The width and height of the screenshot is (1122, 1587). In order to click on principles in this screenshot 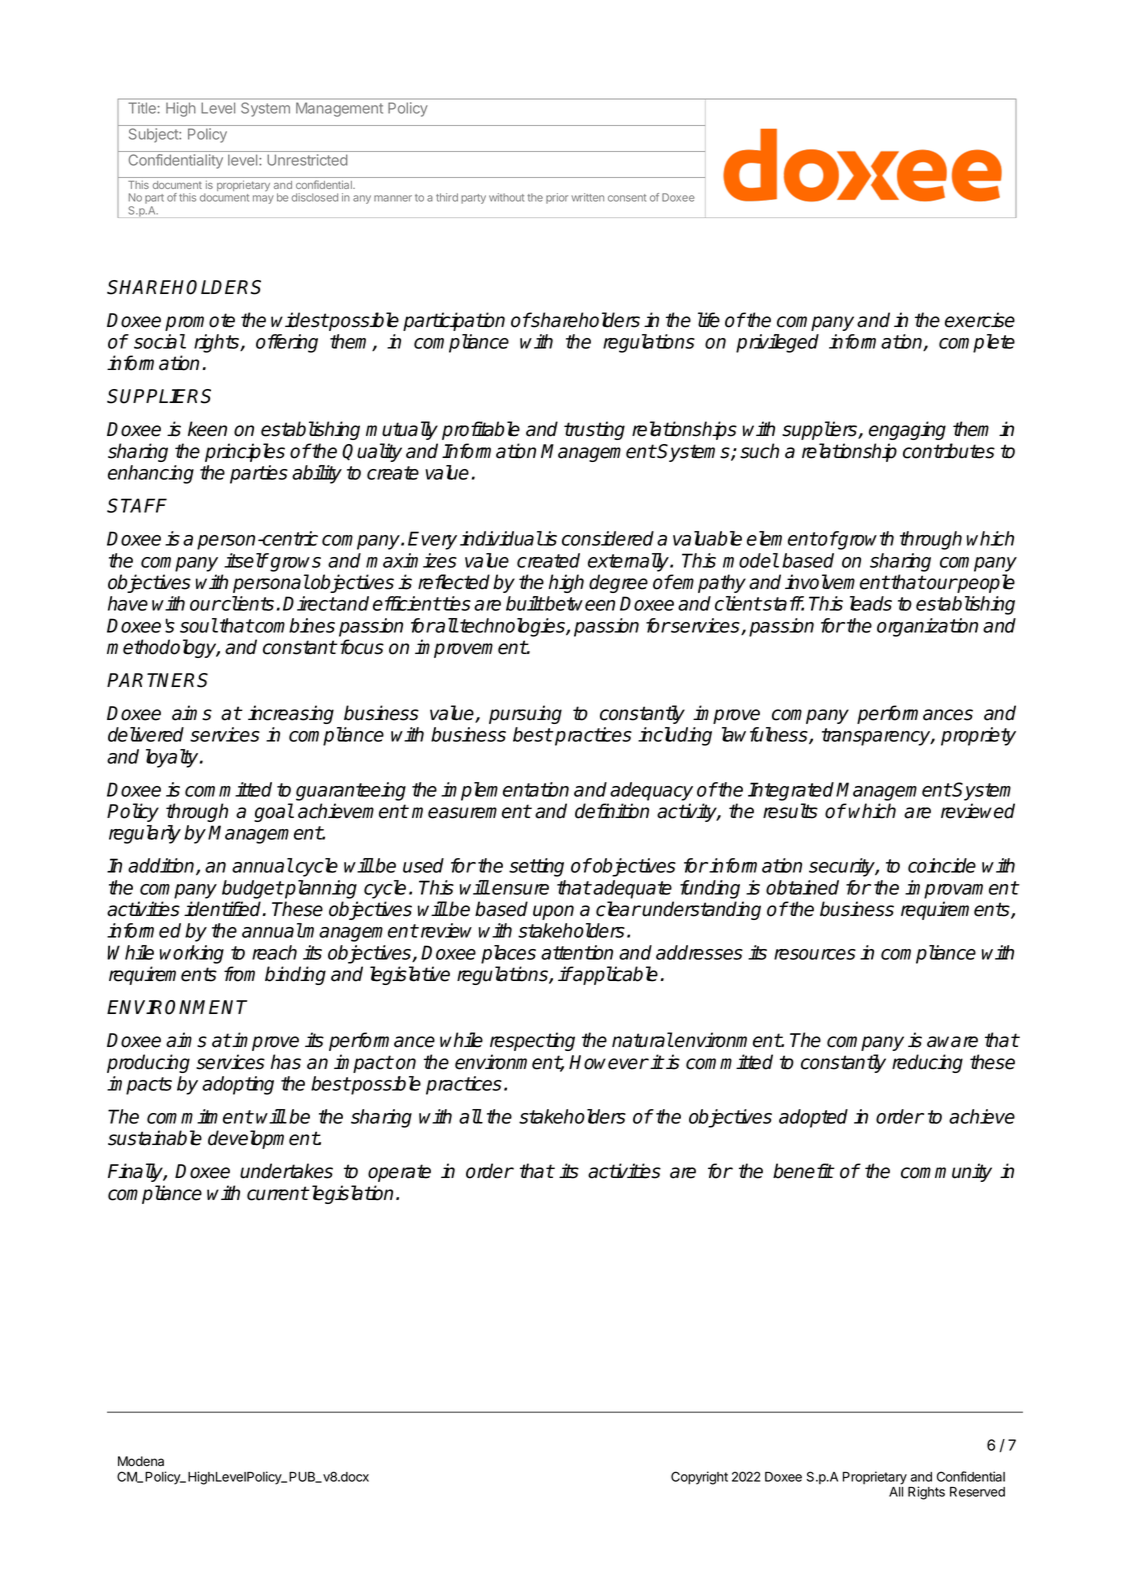, I will do `click(245, 452)`.
